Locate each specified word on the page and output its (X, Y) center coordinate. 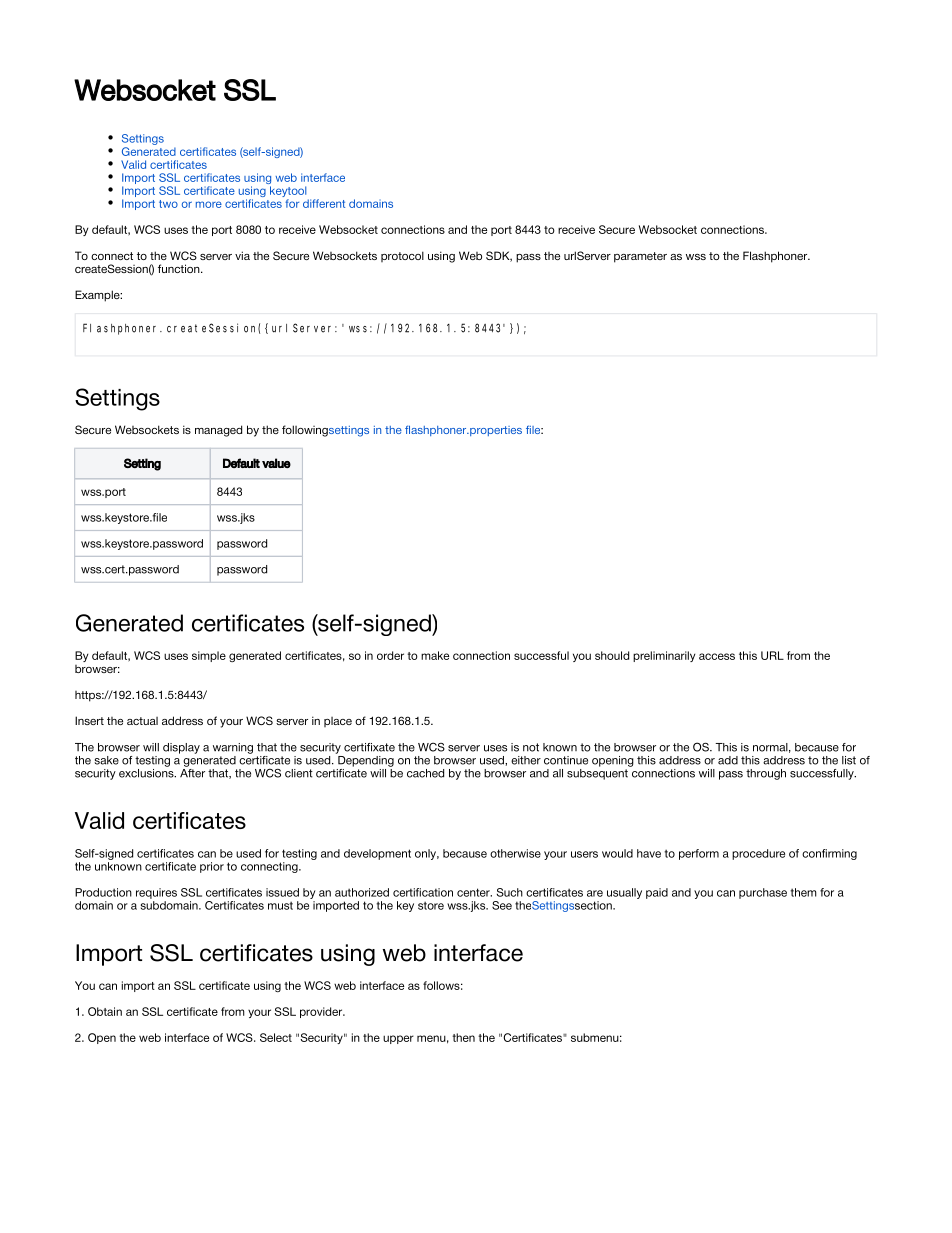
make (435, 655)
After (192, 772)
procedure (758, 854)
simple (209, 656)
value (276, 463)
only (427, 854)
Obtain (105, 1011)
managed (218, 431)
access (717, 656)
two (168, 204)
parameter (640, 257)
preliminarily (664, 656)
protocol (402, 256)
